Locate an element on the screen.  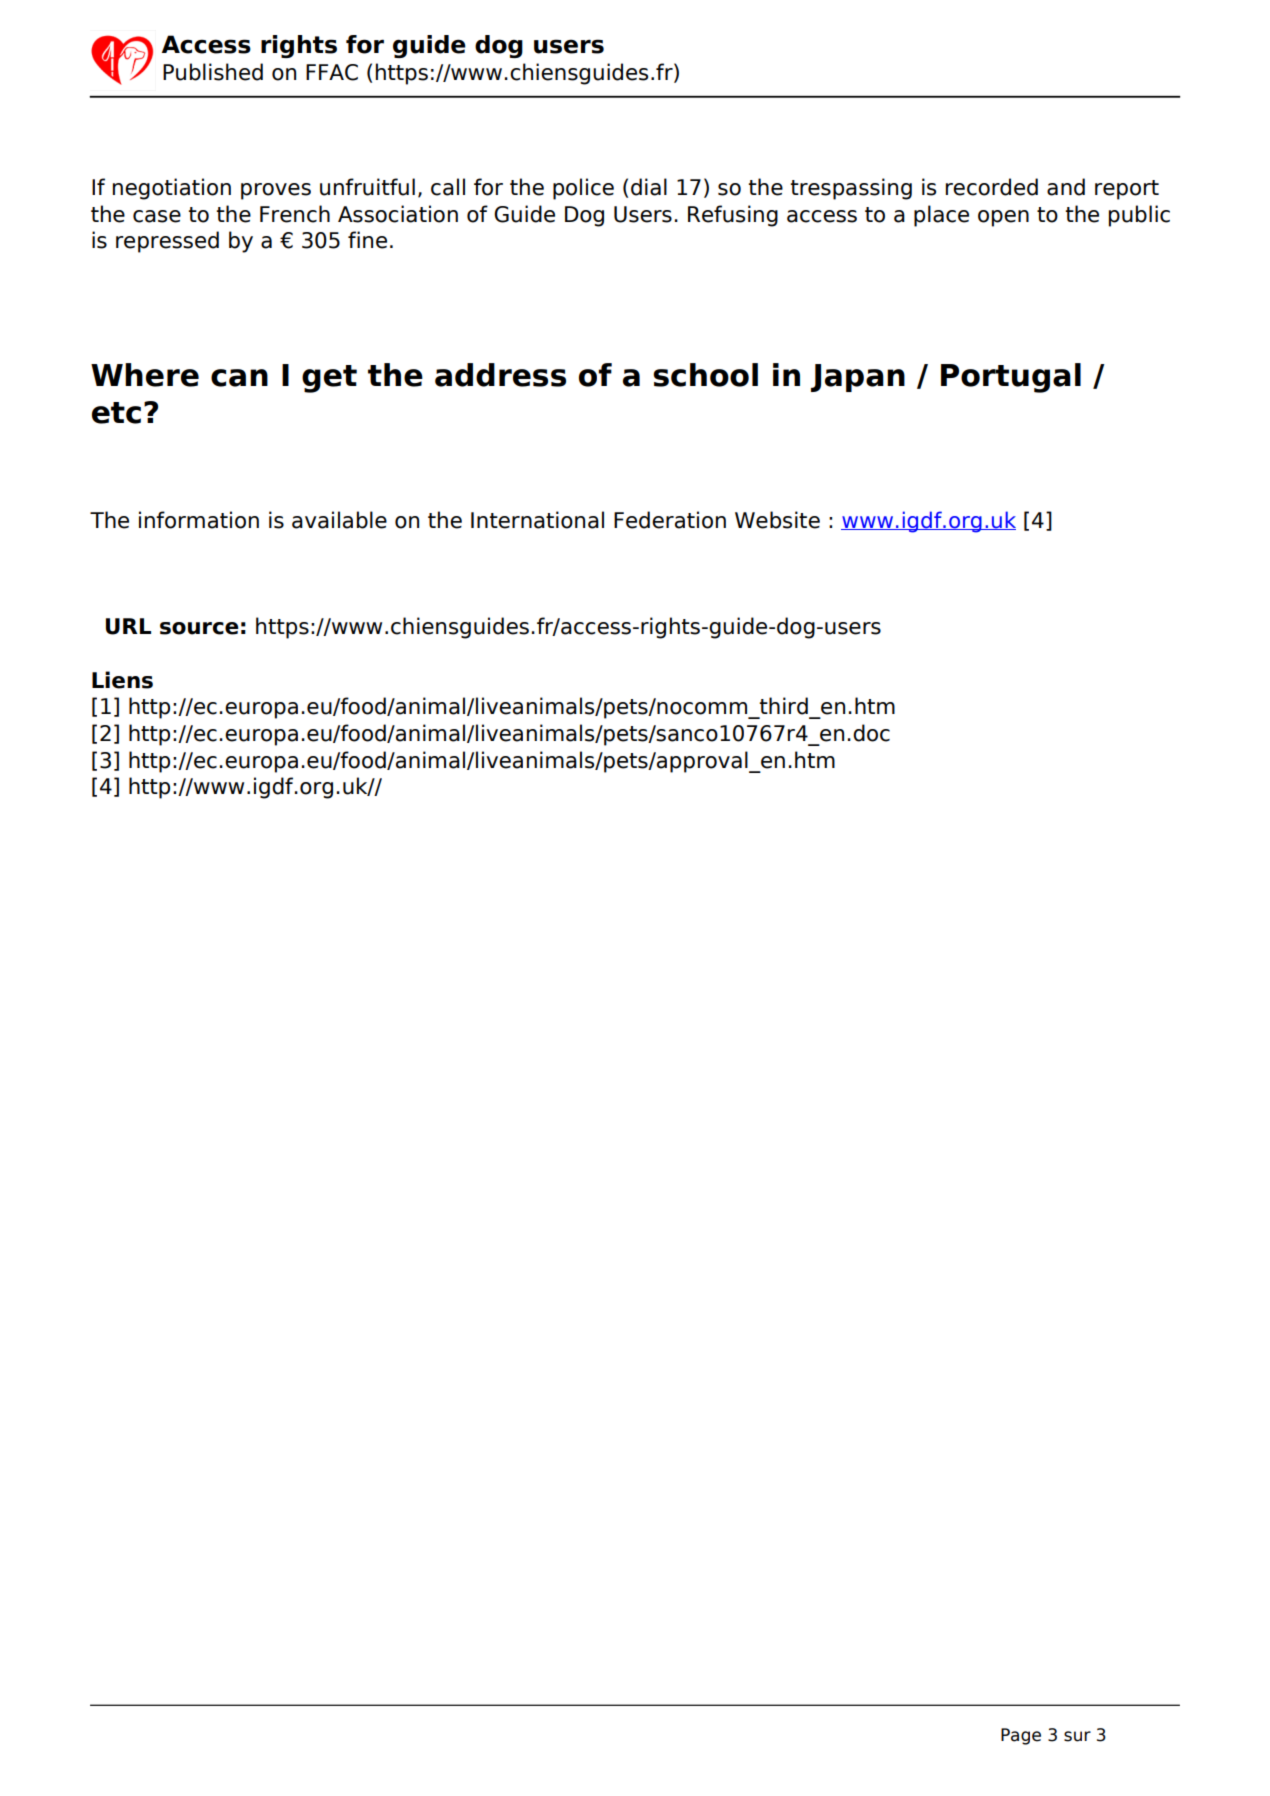
recorded is located at coordinates (992, 187).
